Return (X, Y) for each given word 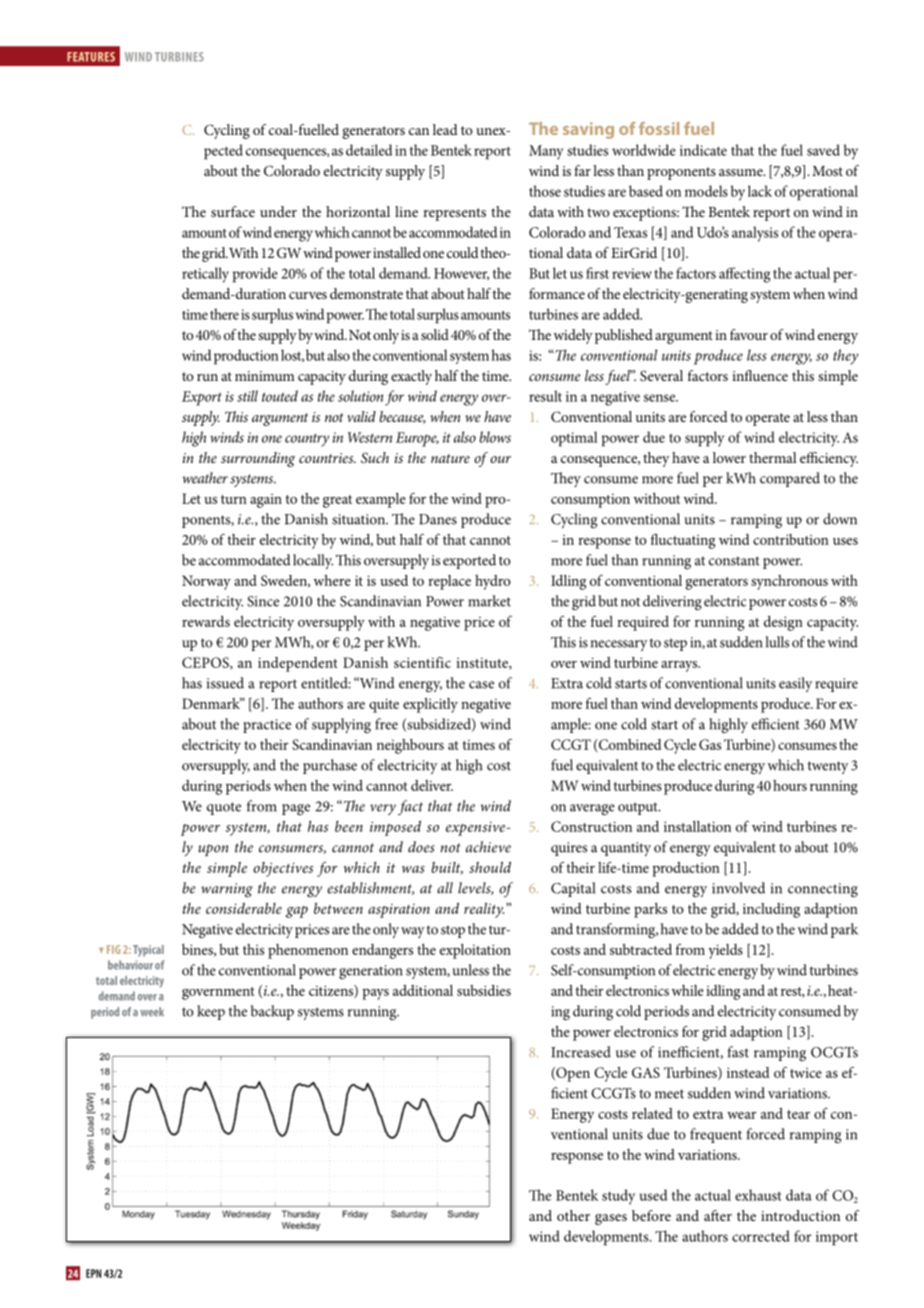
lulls (777, 642)
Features (91, 57)
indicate (703, 150)
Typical (148, 951)
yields (725, 951)
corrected (761, 1236)
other (573, 1215)
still (247, 396)
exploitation (475, 951)
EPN (93, 1273)
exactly (411, 377)
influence (760, 375)
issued (225, 683)
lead (445, 129)
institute (483, 664)
